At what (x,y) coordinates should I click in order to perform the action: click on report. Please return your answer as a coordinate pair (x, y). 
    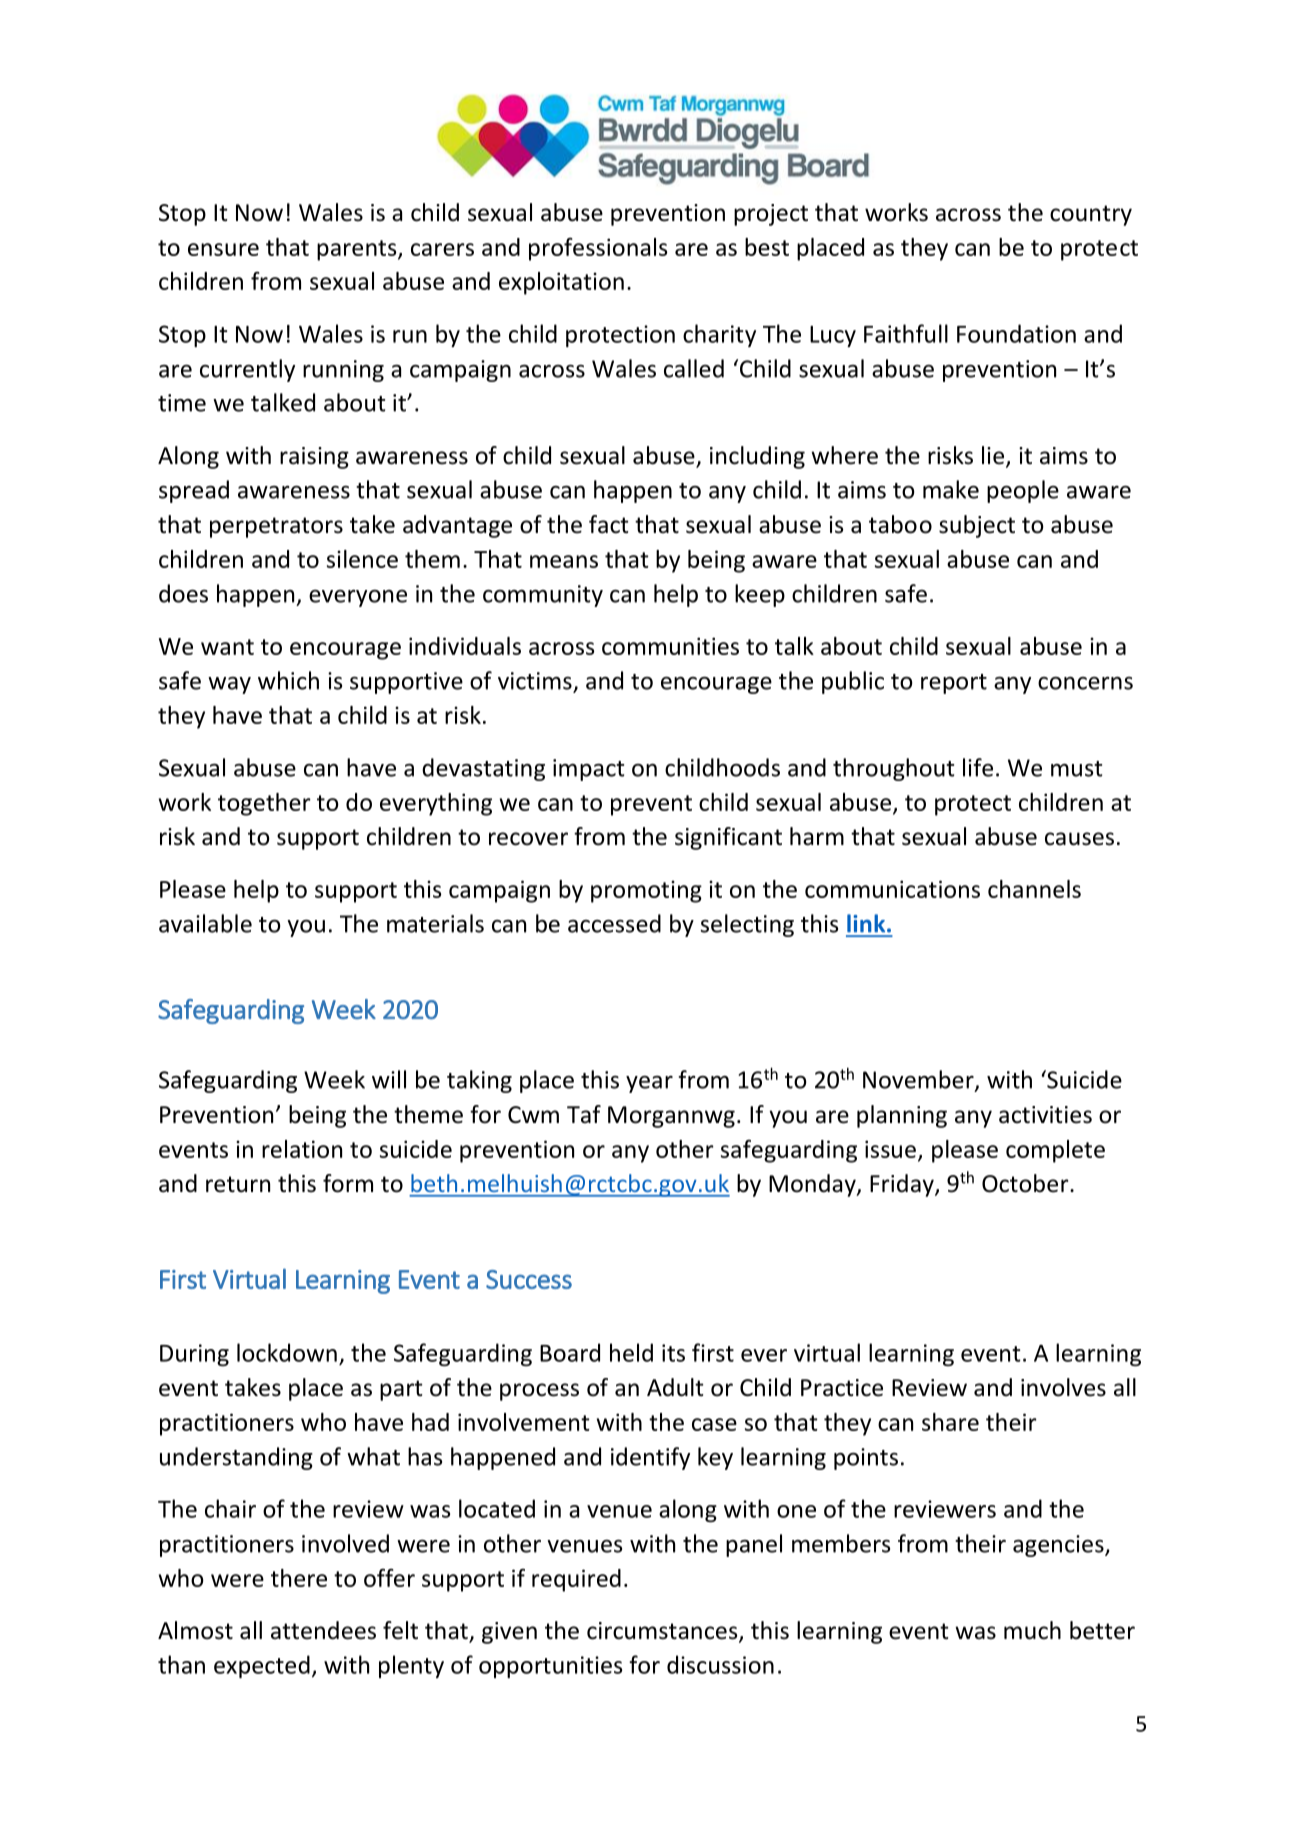
    Looking at the image, I should click on (954, 684).
